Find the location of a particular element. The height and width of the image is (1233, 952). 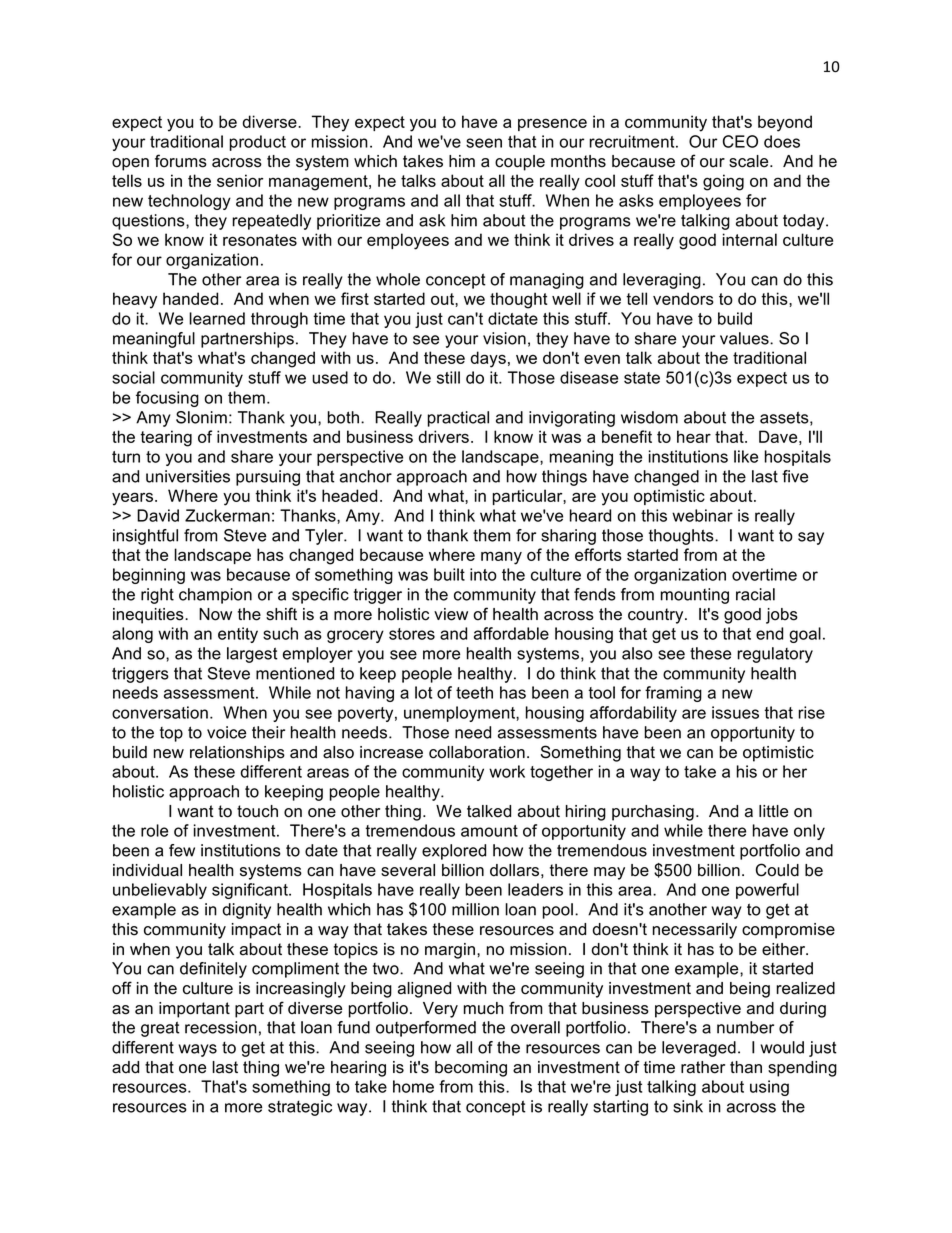

collaboration is located at coordinates (477, 752).
